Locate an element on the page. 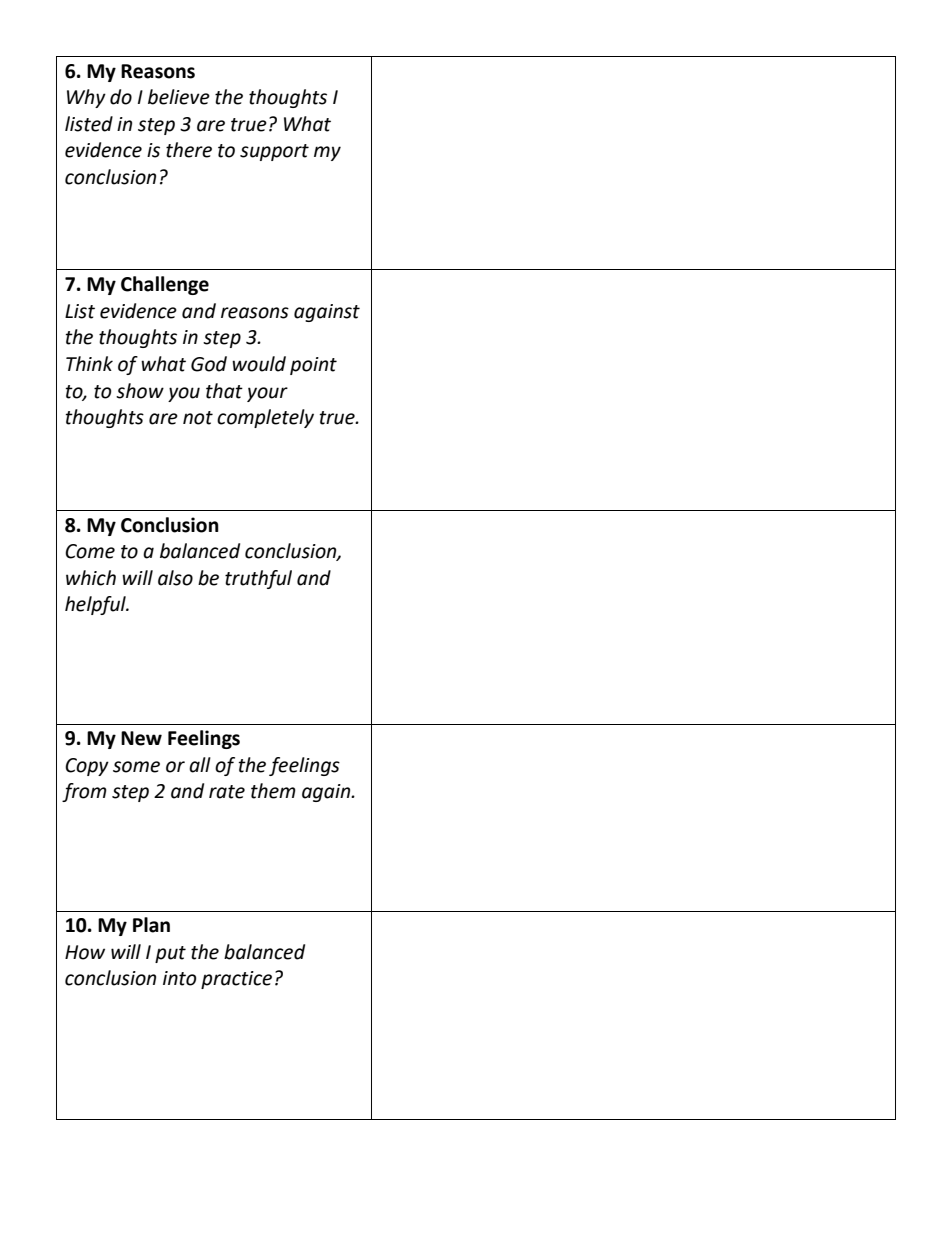 This image has width=952, height=1233. truthful is located at coordinates (258, 579).
